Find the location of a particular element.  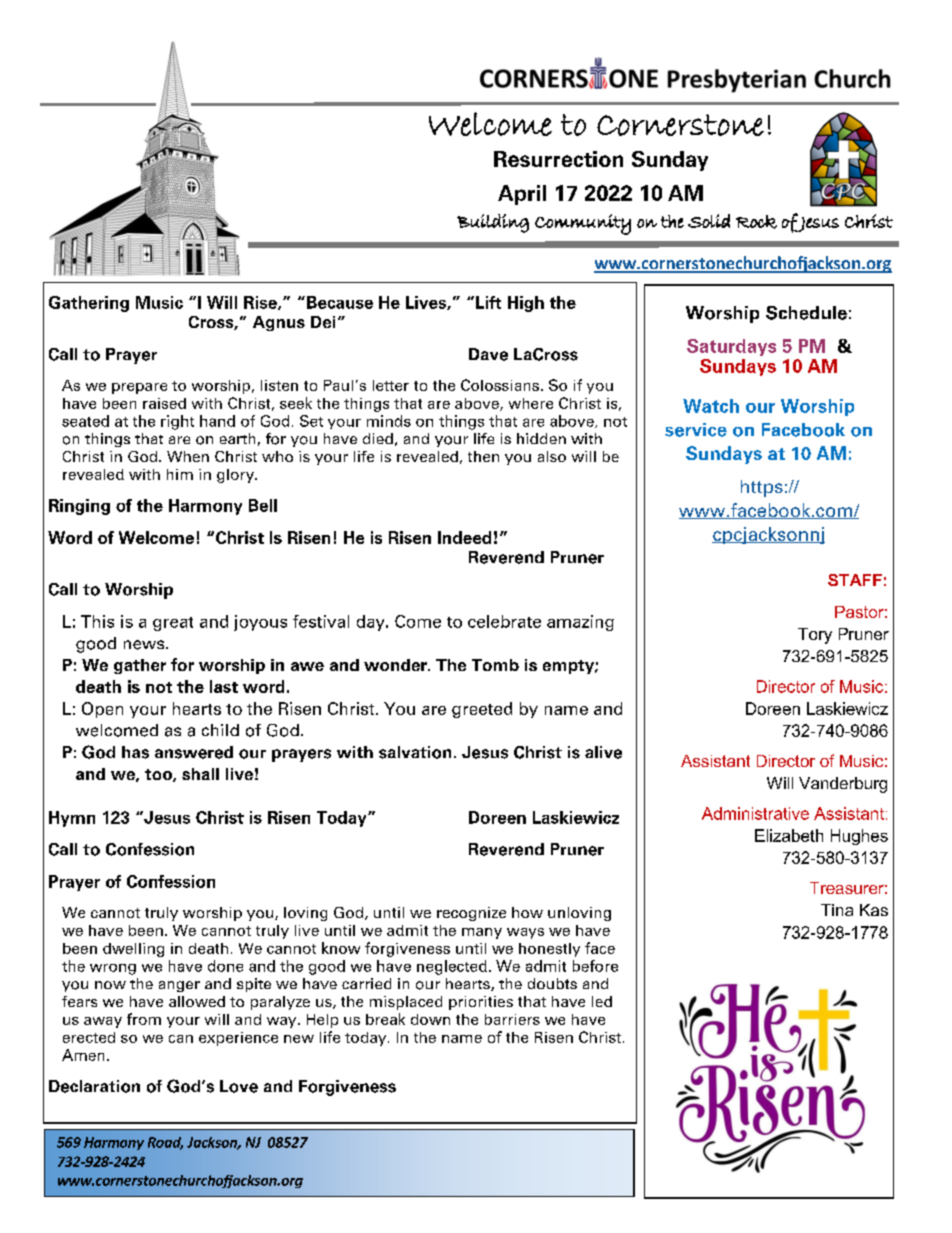

celebrate is located at coordinates (504, 621).
